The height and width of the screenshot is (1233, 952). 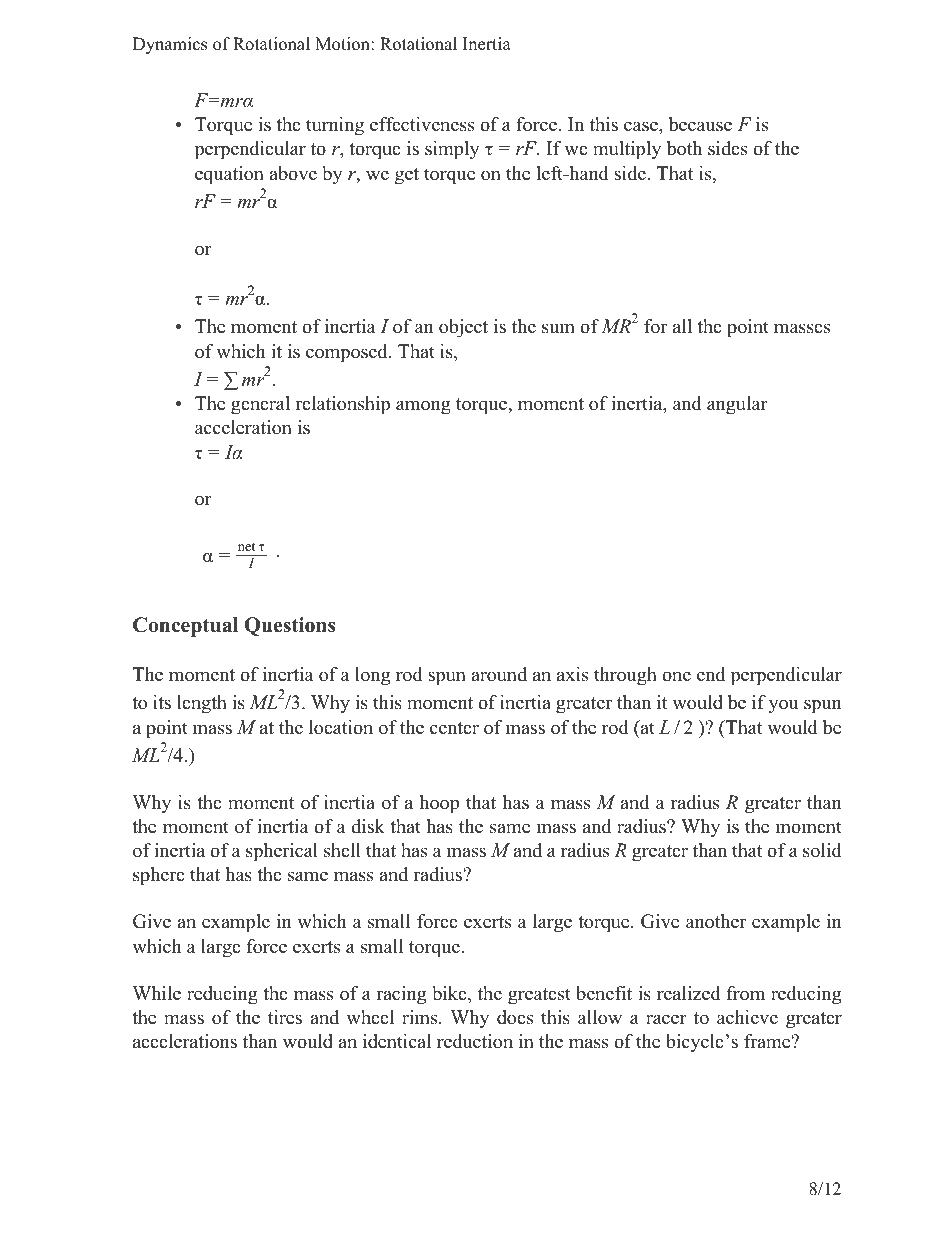 What do you see at coordinates (463, 328) in the screenshot?
I see `object` at bounding box center [463, 328].
